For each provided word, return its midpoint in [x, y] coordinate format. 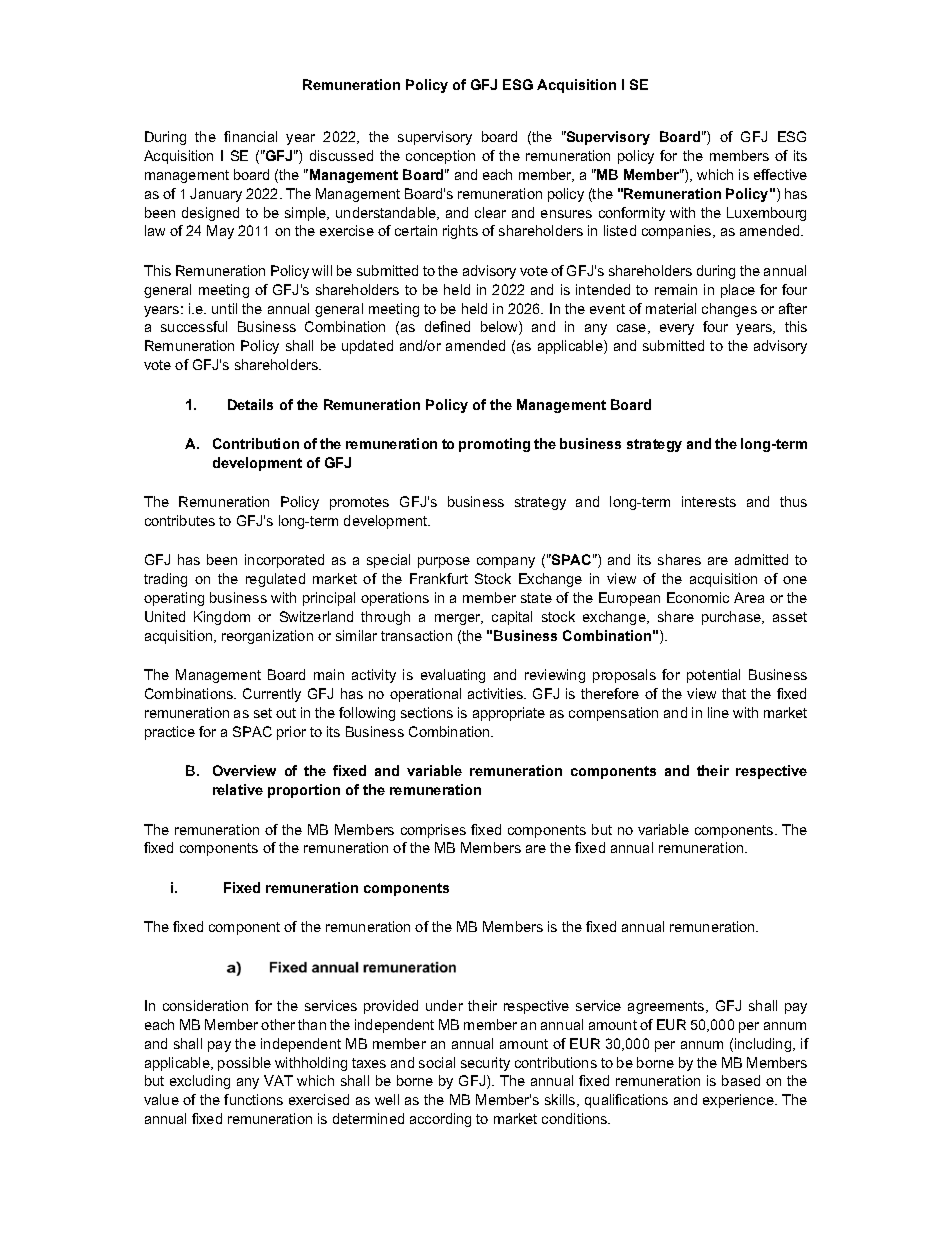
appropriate [509, 714]
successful [194, 326]
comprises [433, 831]
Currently [272, 695]
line [718, 712]
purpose [444, 562]
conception [440, 157]
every [677, 329]
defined [447, 326]
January [216, 195]
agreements [667, 1007]
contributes [180, 520]
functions [253, 1099]
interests [709, 501]
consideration [205, 1005]
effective [780, 174]
